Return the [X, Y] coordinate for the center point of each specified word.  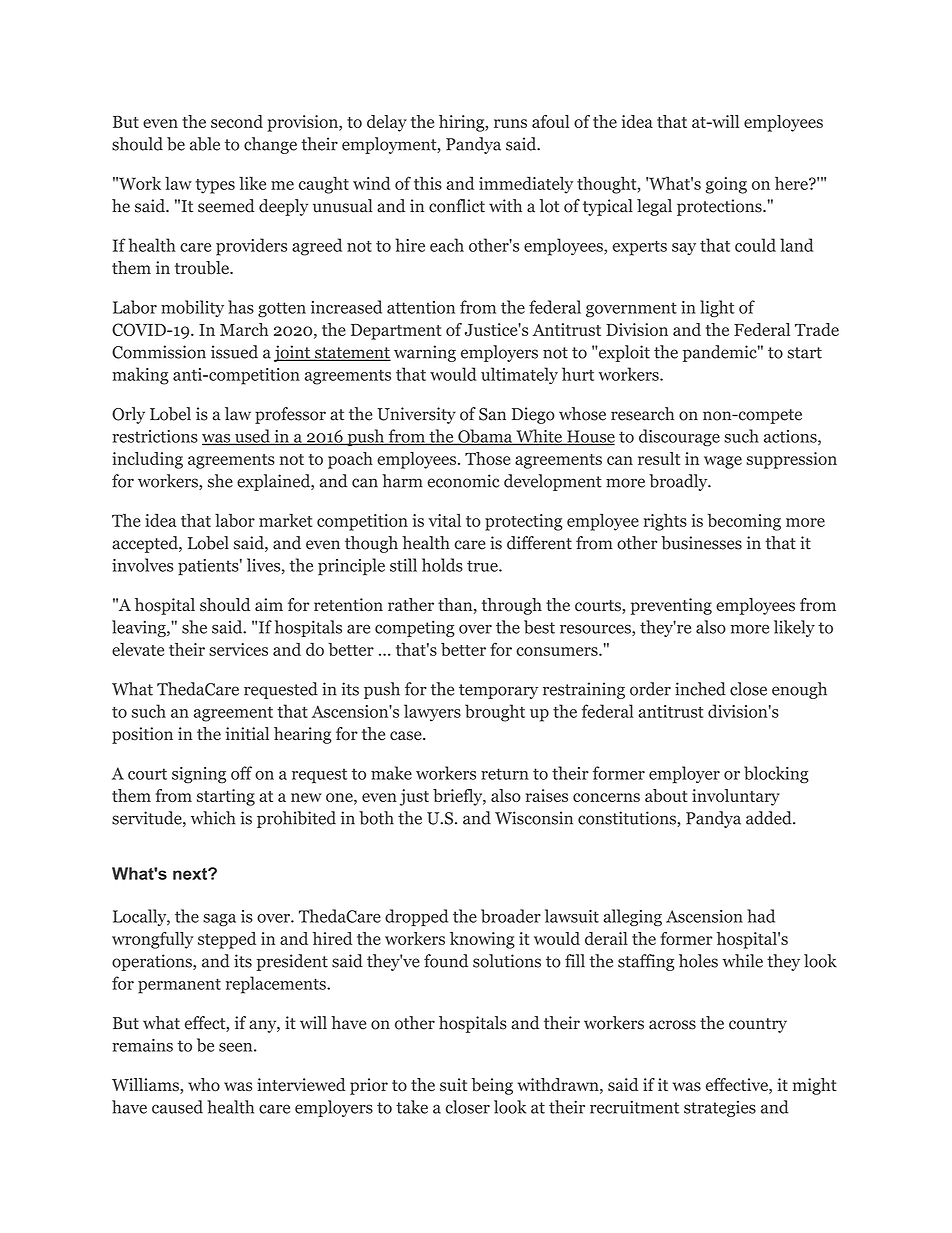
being [492, 1086]
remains [142, 1045]
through [512, 606]
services [238, 649]
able [205, 144]
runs [510, 123]
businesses [701, 543]
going [726, 185]
